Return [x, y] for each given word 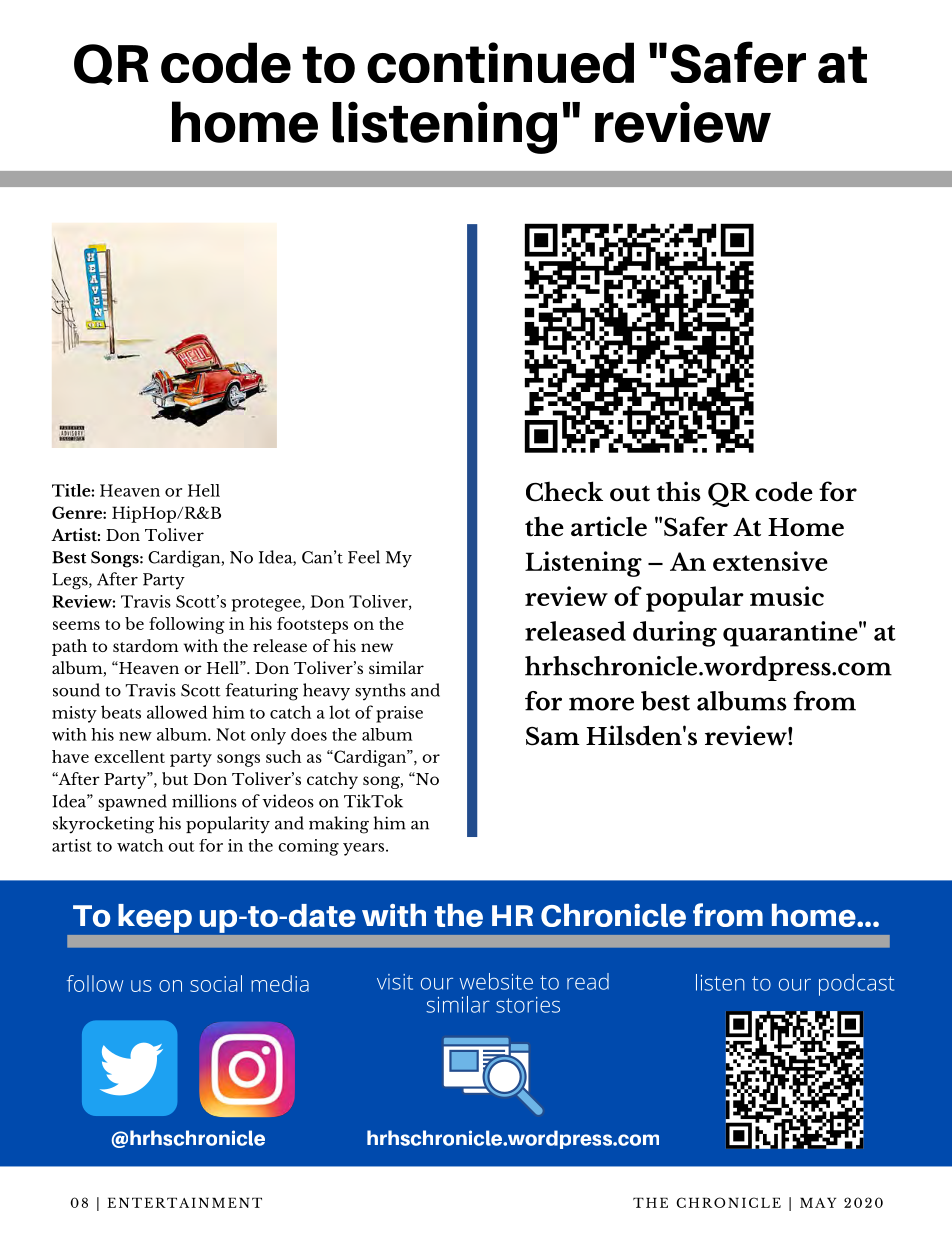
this [679, 491]
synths [380, 691]
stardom [146, 645]
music [787, 596]
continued [500, 62]
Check [564, 491]
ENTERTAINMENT [184, 1202]
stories [528, 1005]
